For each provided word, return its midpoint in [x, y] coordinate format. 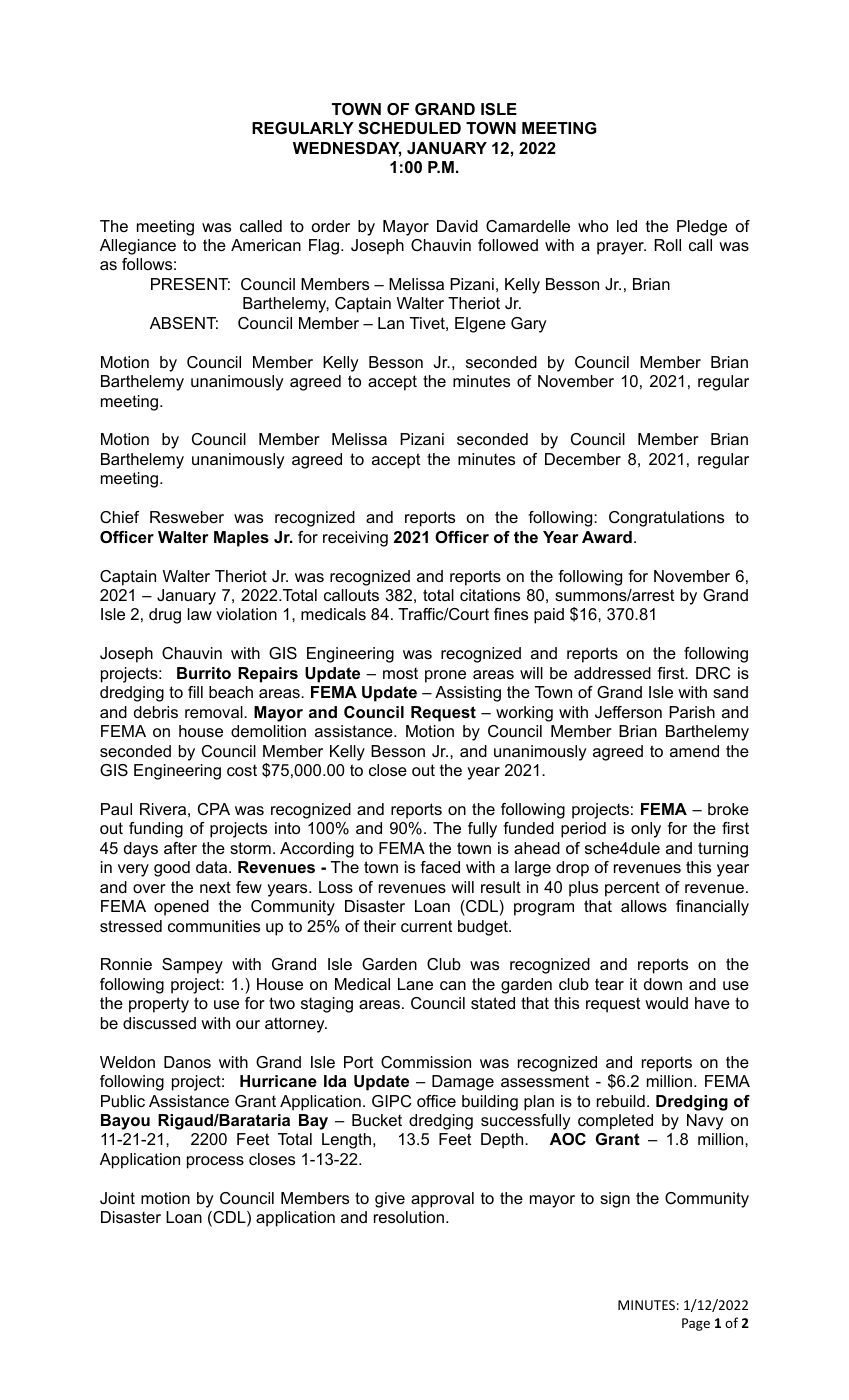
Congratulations [666, 519]
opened [181, 908]
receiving [355, 539]
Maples [241, 539]
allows [644, 906]
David [457, 226]
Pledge [702, 228]
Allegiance [138, 247]
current [426, 926]
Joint [117, 1198]
